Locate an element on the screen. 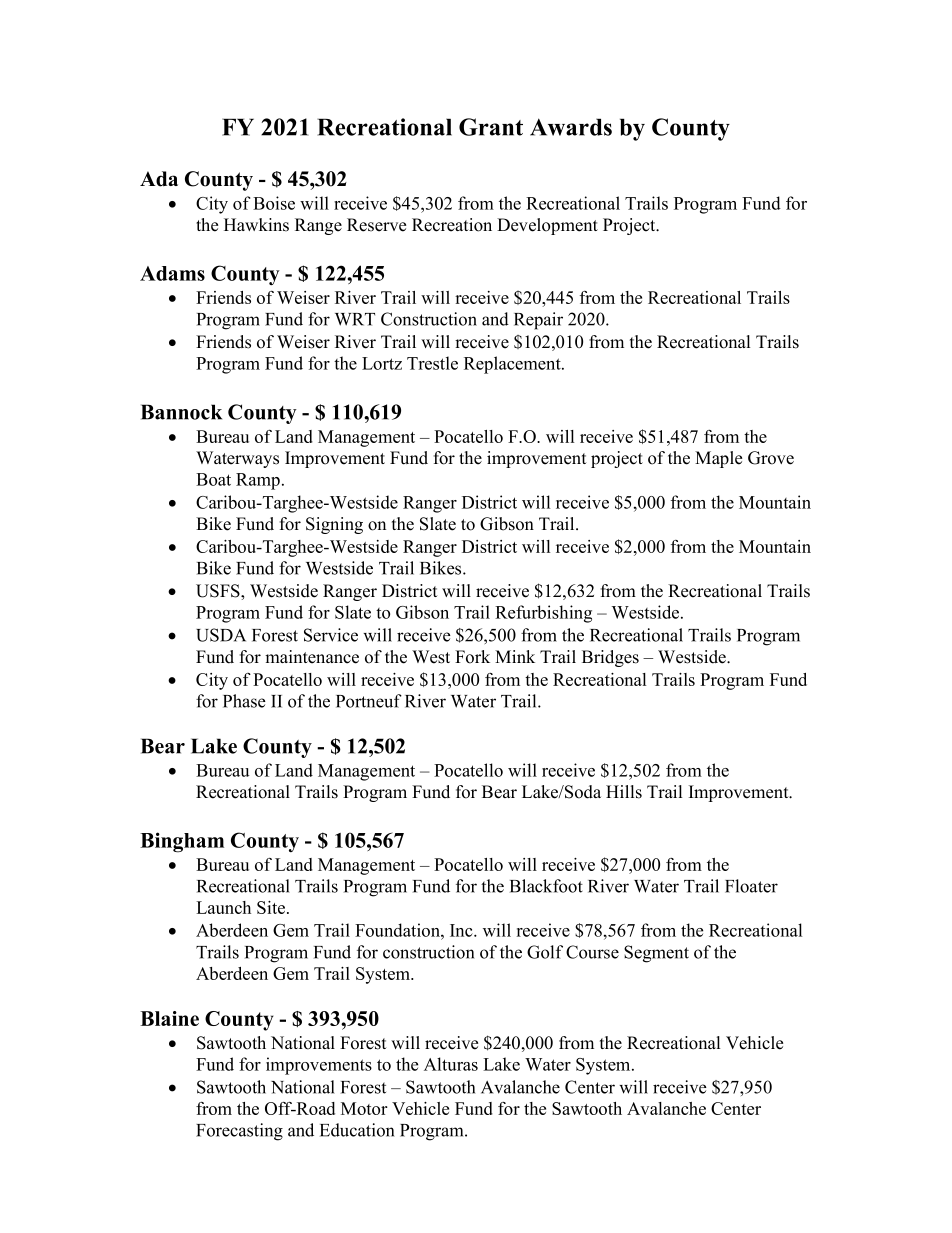 The width and height of the screenshot is (952, 1233). USDA is located at coordinates (221, 635).
